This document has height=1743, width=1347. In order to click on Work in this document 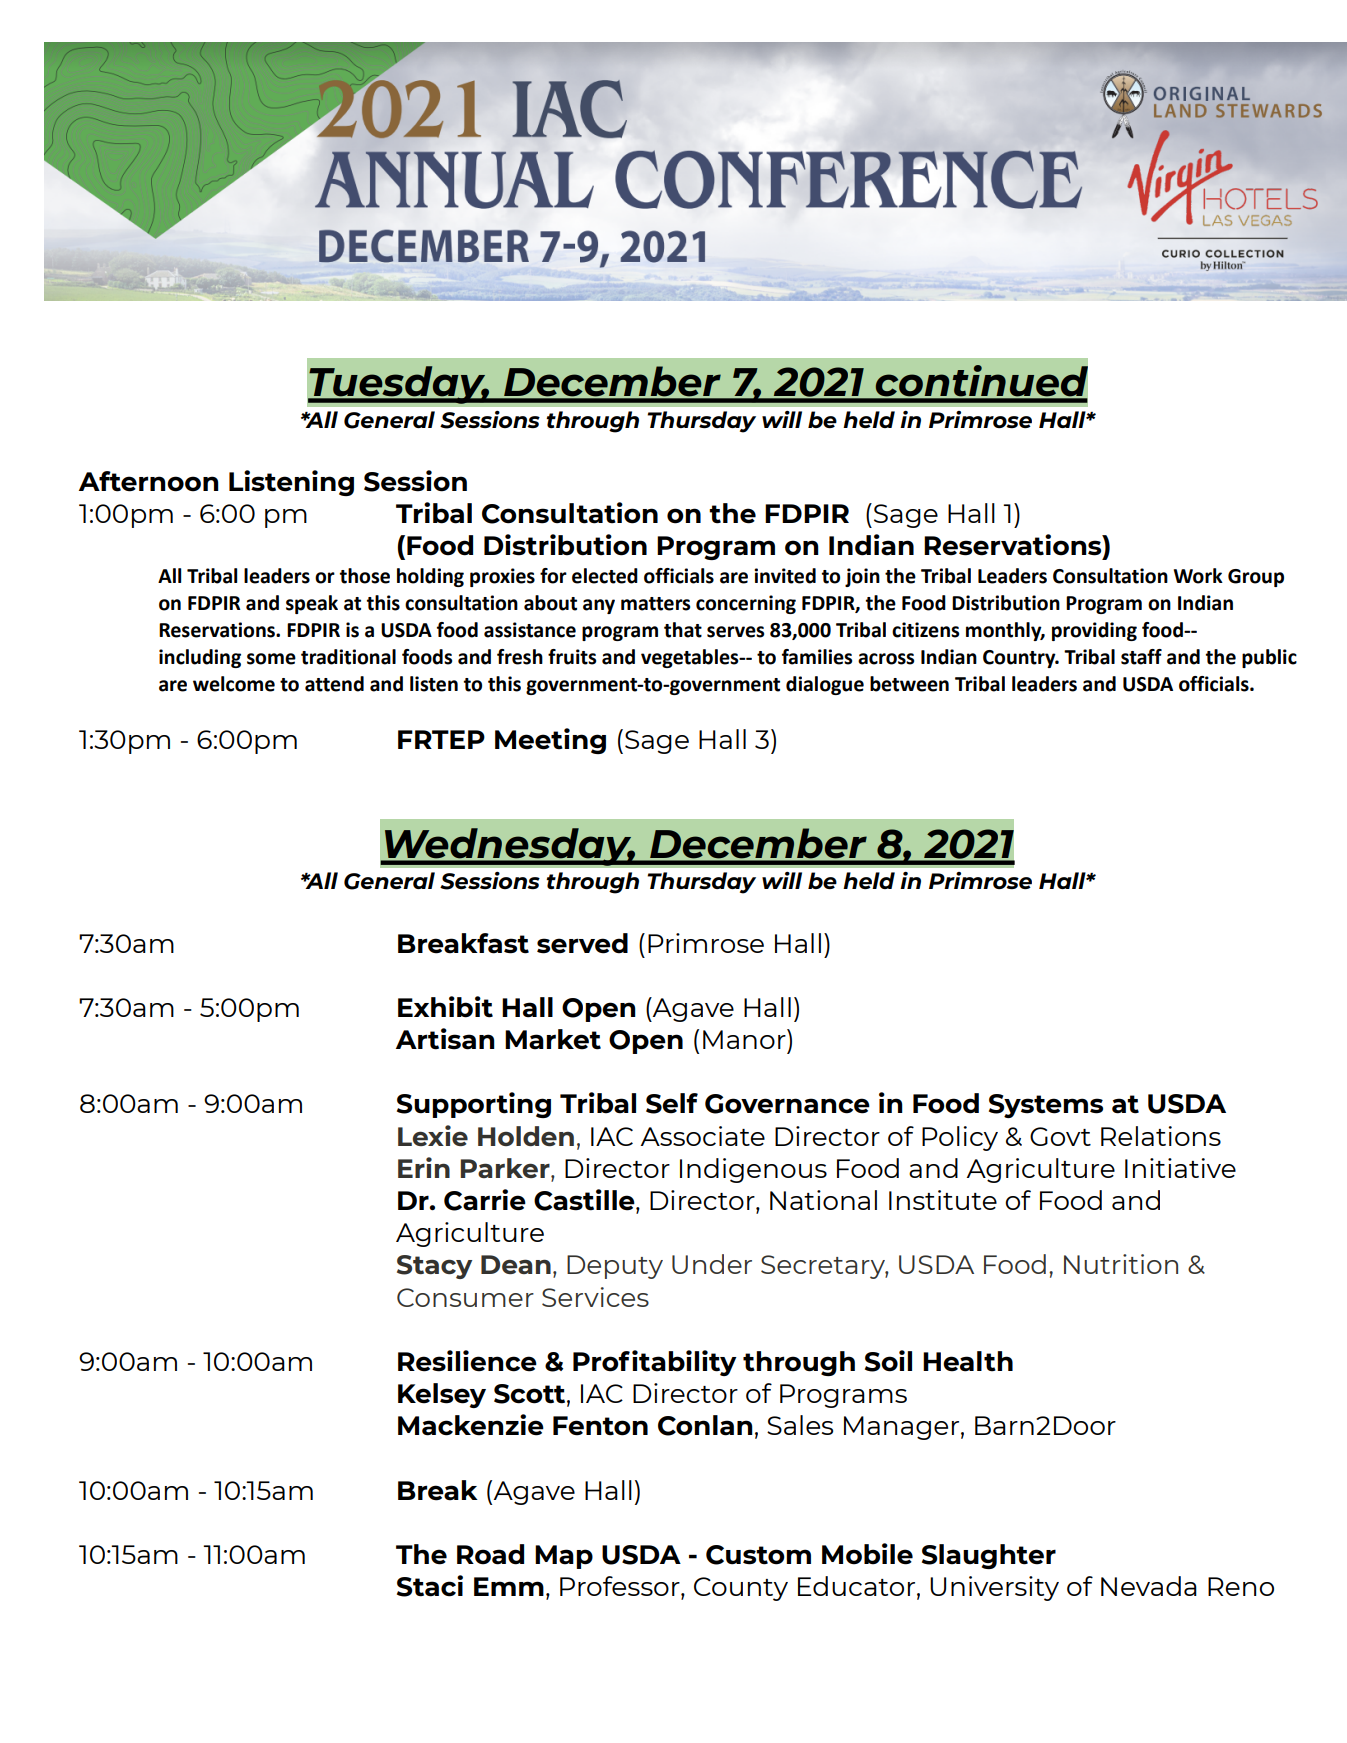, I will do `click(1198, 576)`.
